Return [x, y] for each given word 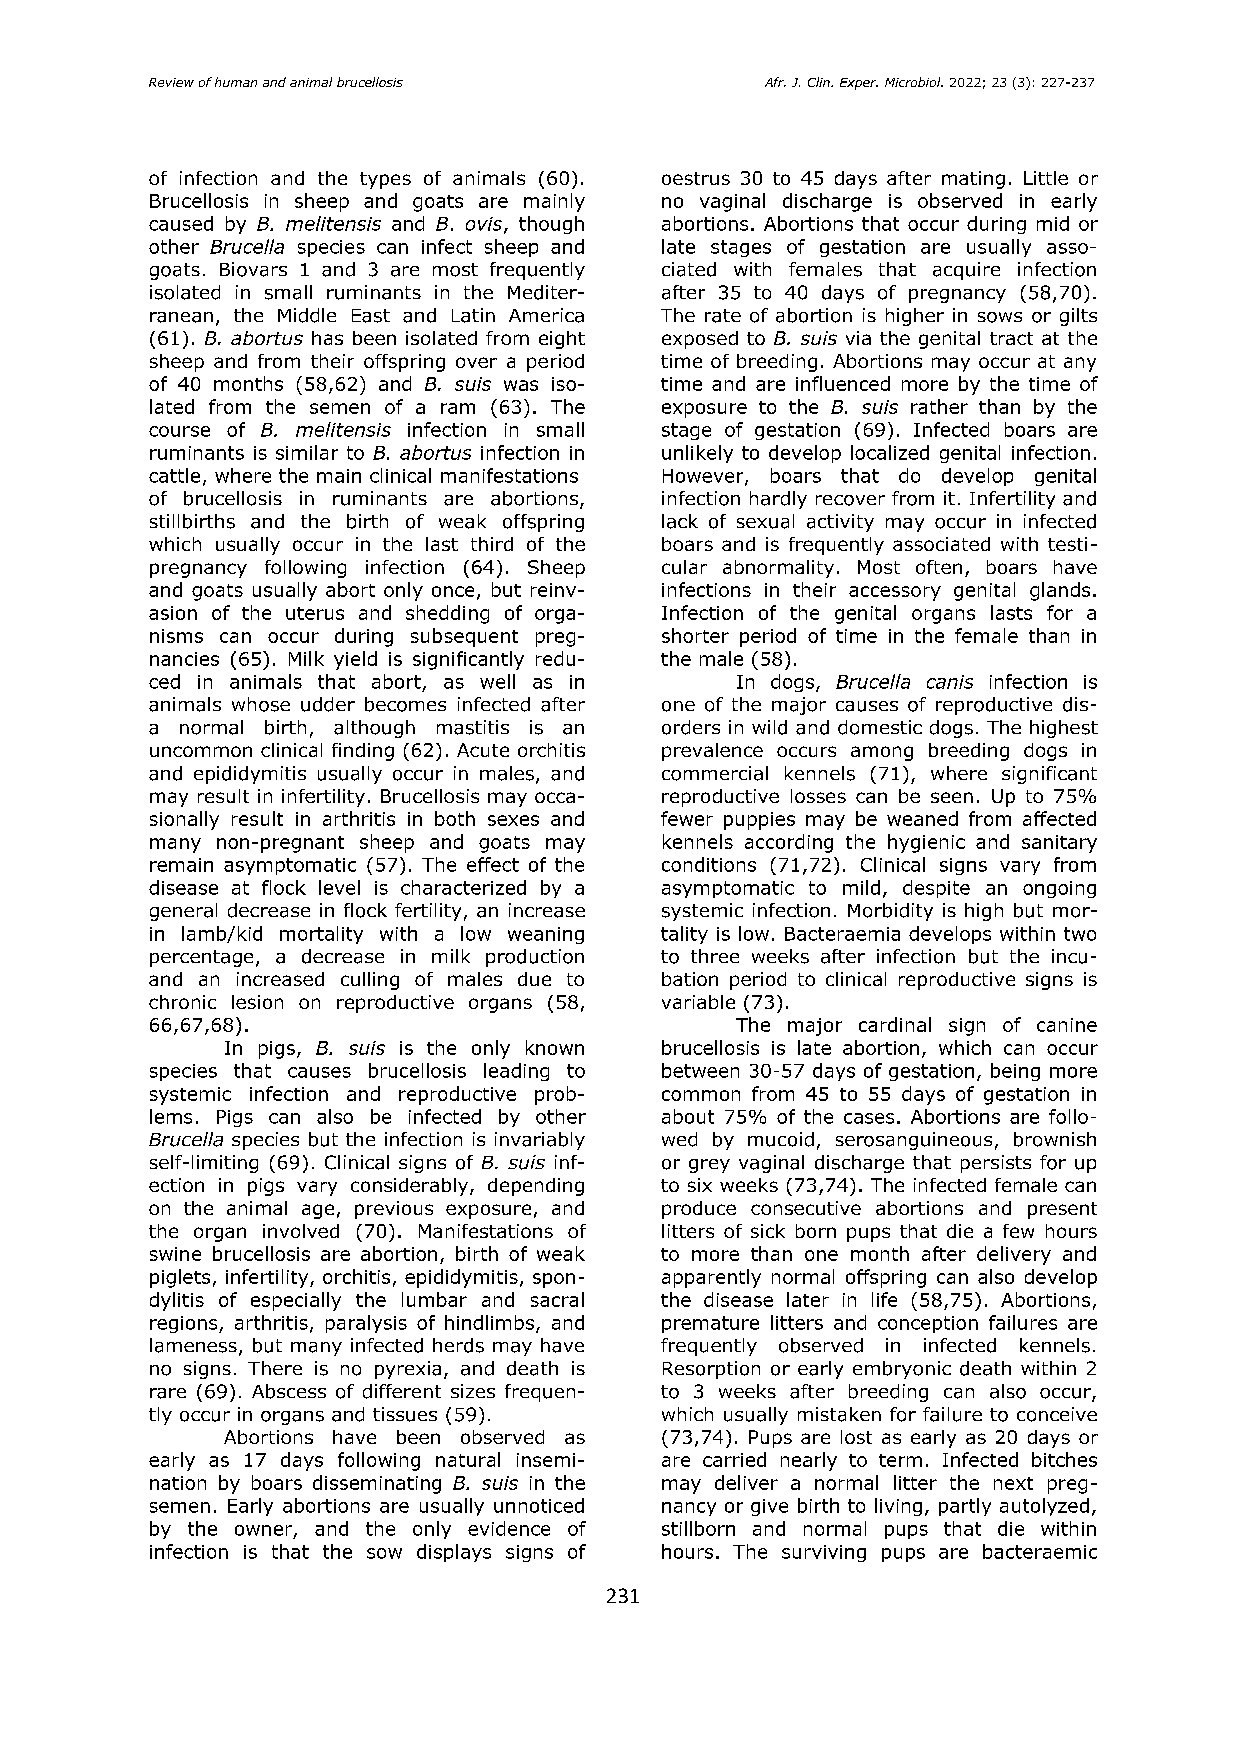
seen [952, 797]
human [236, 82]
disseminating [377, 1484]
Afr [775, 82]
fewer [687, 818]
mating [973, 180]
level [339, 887]
